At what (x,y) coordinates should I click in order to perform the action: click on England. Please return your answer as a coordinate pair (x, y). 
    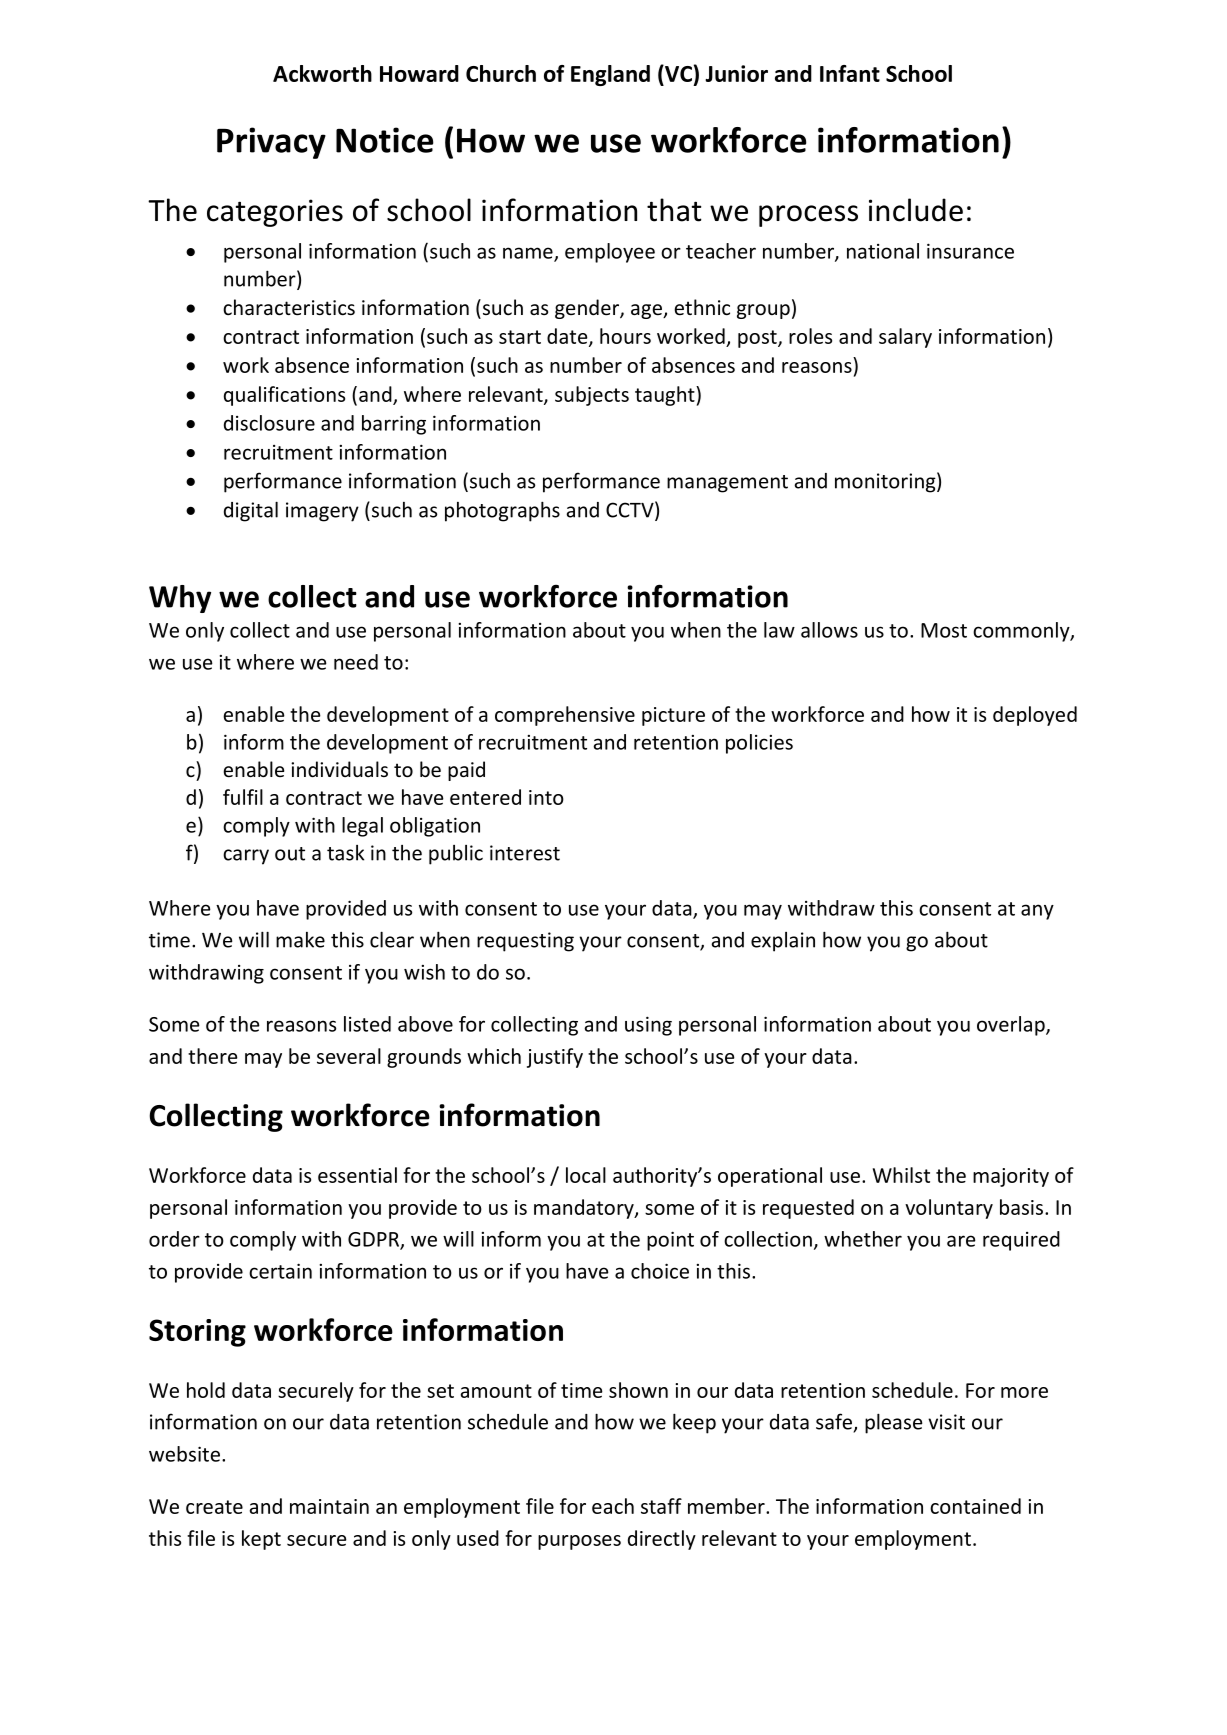
    Looking at the image, I should click on (610, 75).
